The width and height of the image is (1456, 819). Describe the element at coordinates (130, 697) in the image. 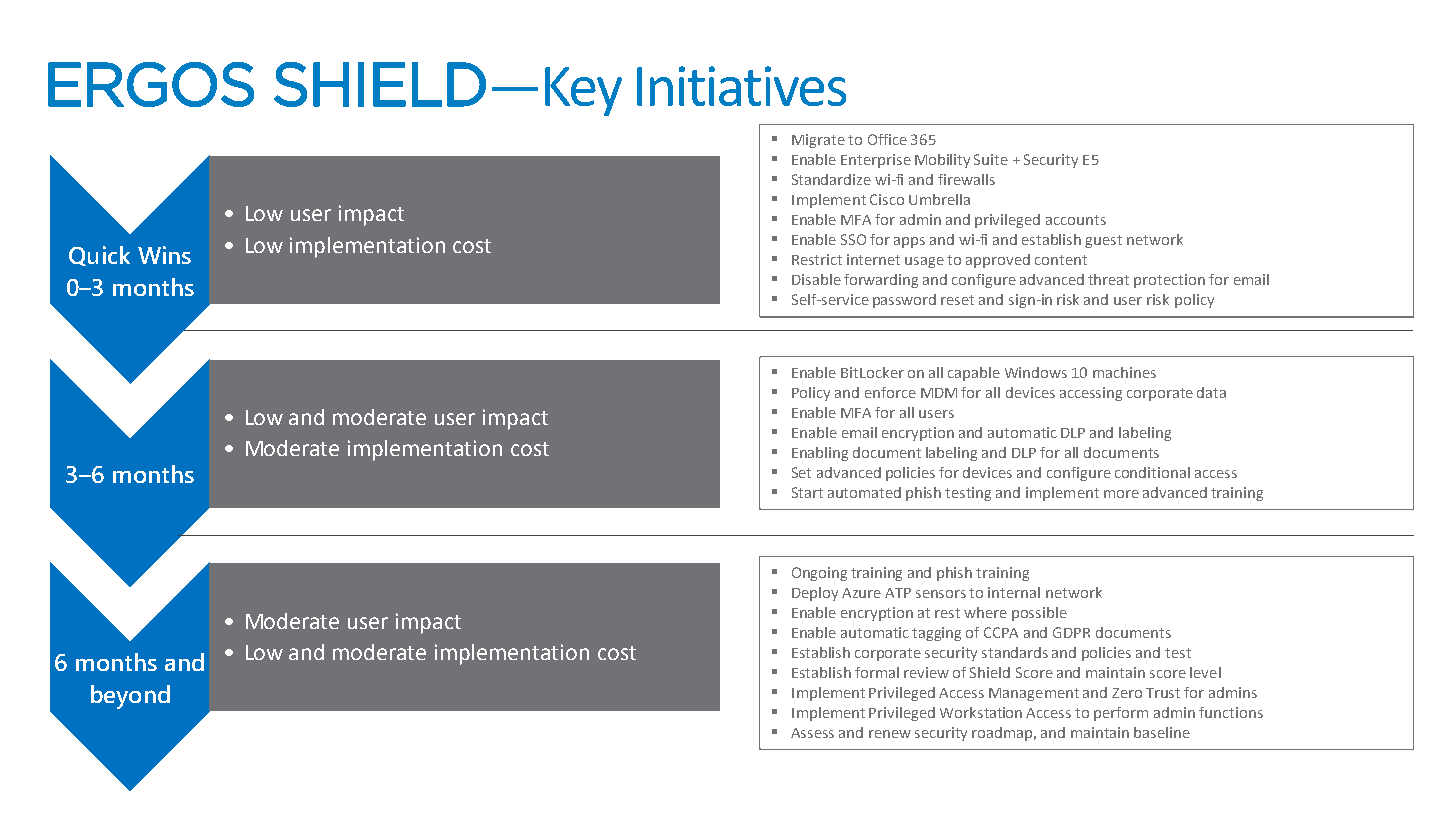

I see `beyond` at that location.
